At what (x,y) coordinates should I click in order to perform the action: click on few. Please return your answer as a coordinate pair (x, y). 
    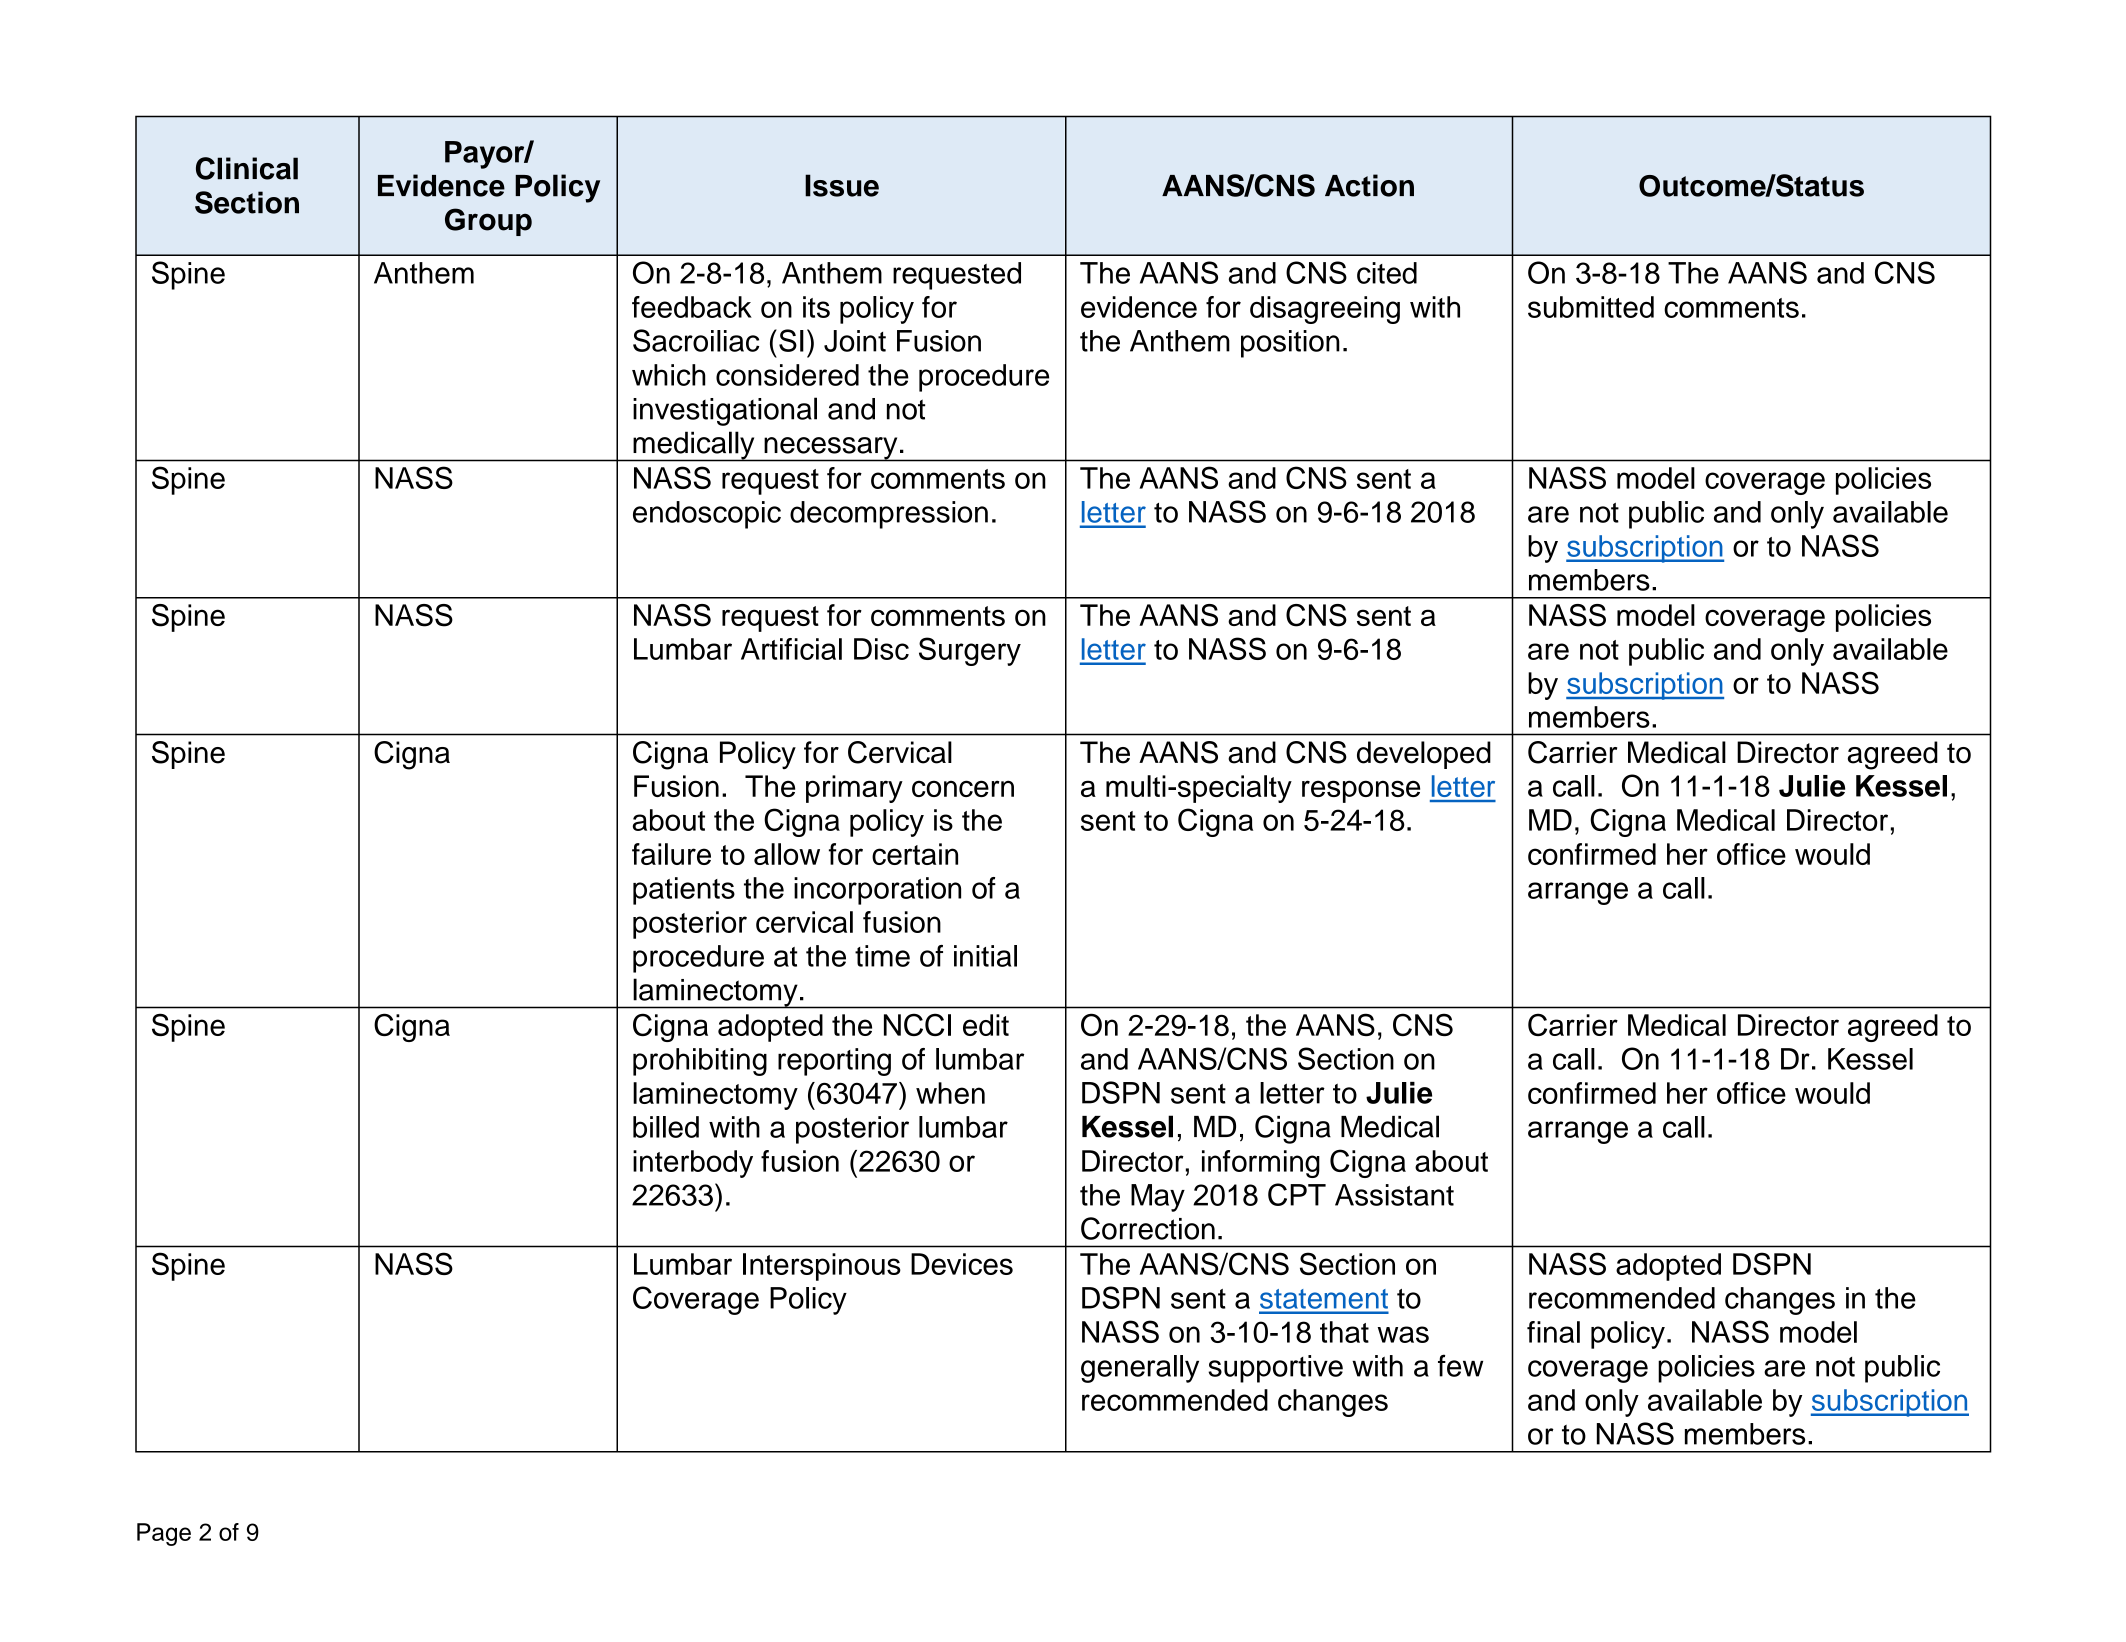
    Looking at the image, I should click on (1460, 1365).
